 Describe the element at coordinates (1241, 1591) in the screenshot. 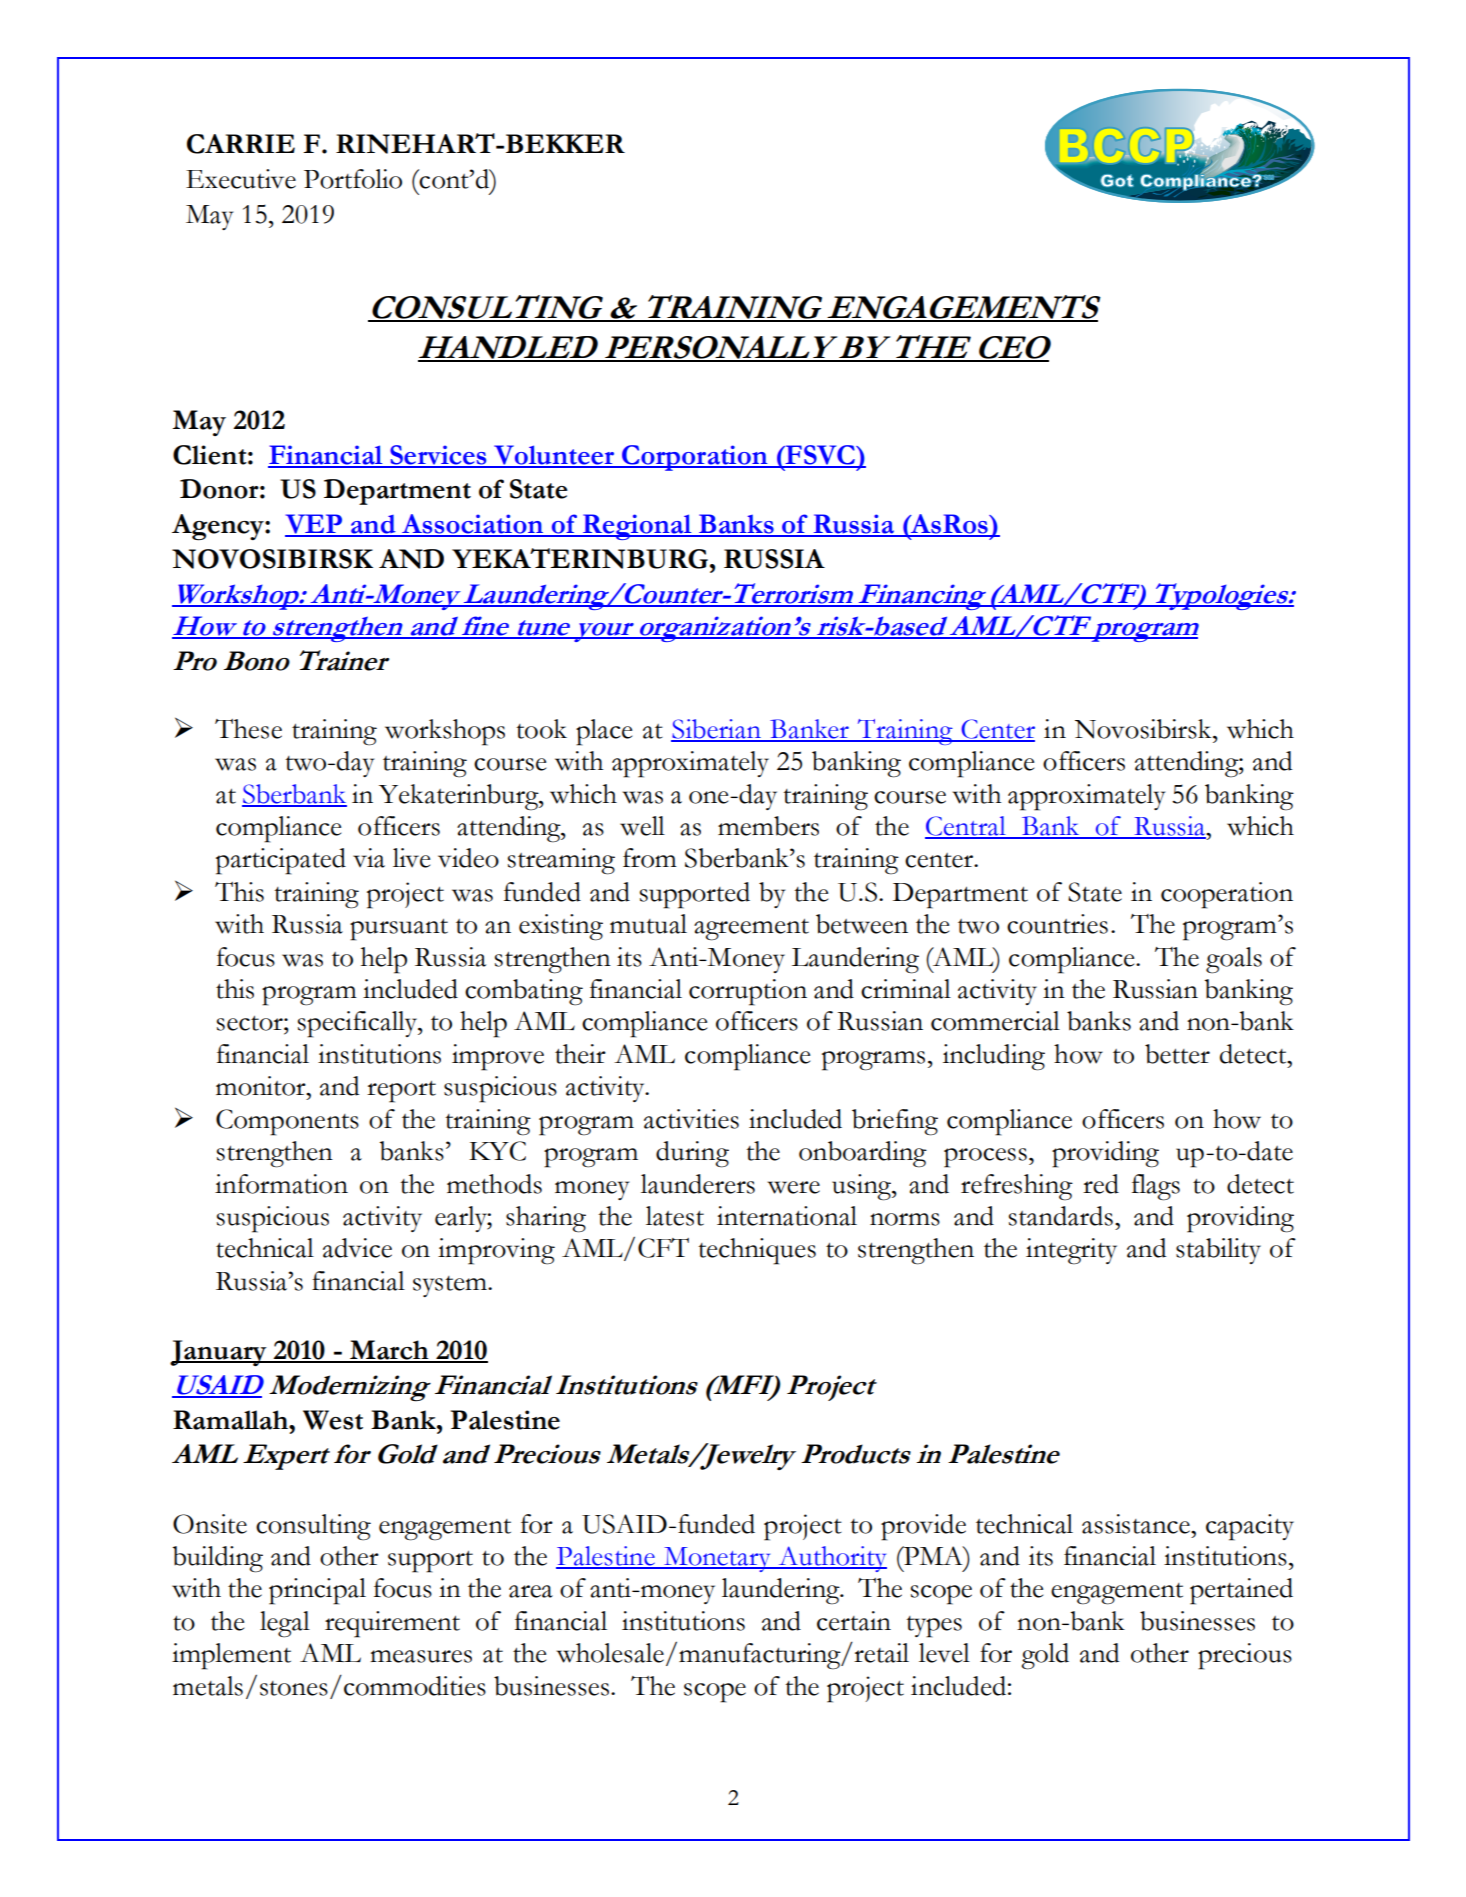

I see `pertained` at that location.
